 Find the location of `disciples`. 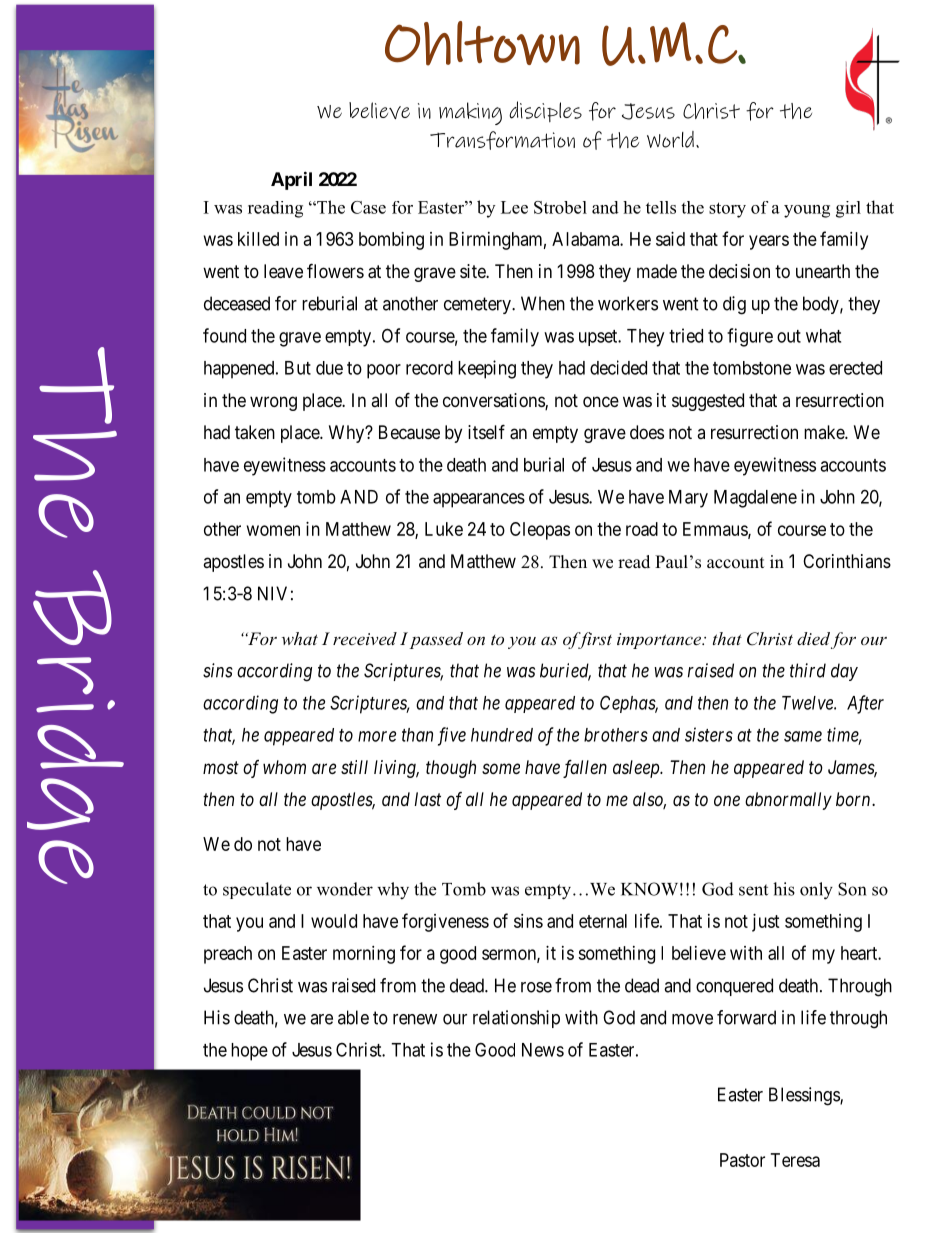

disciples is located at coordinates (545, 111).
